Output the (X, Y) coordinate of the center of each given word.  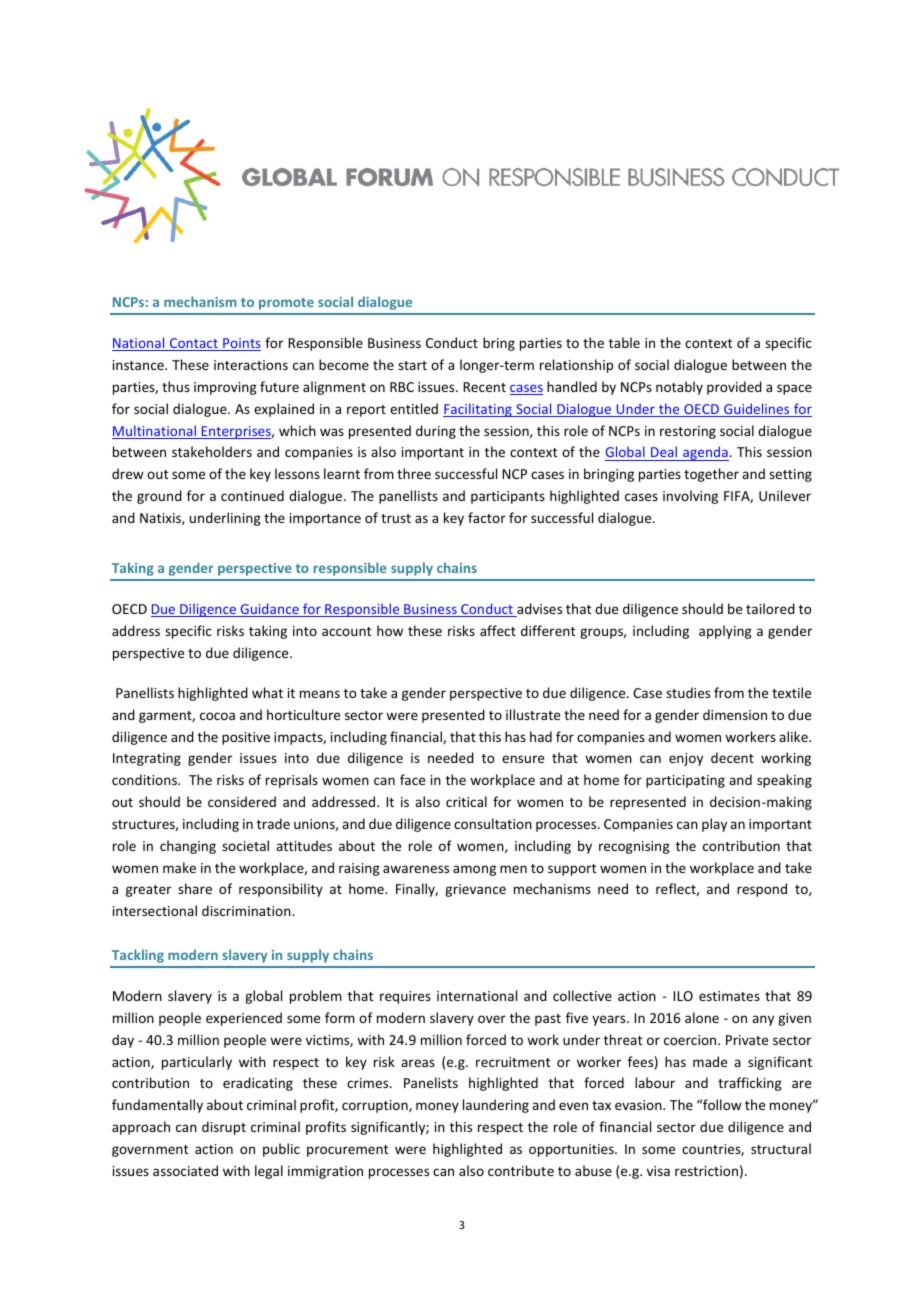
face (412, 779)
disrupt (224, 1128)
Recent (484, 387)
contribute (521, 1170)
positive (246, 738)
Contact (194, 344)
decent (732, 757)
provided (734, 388)
